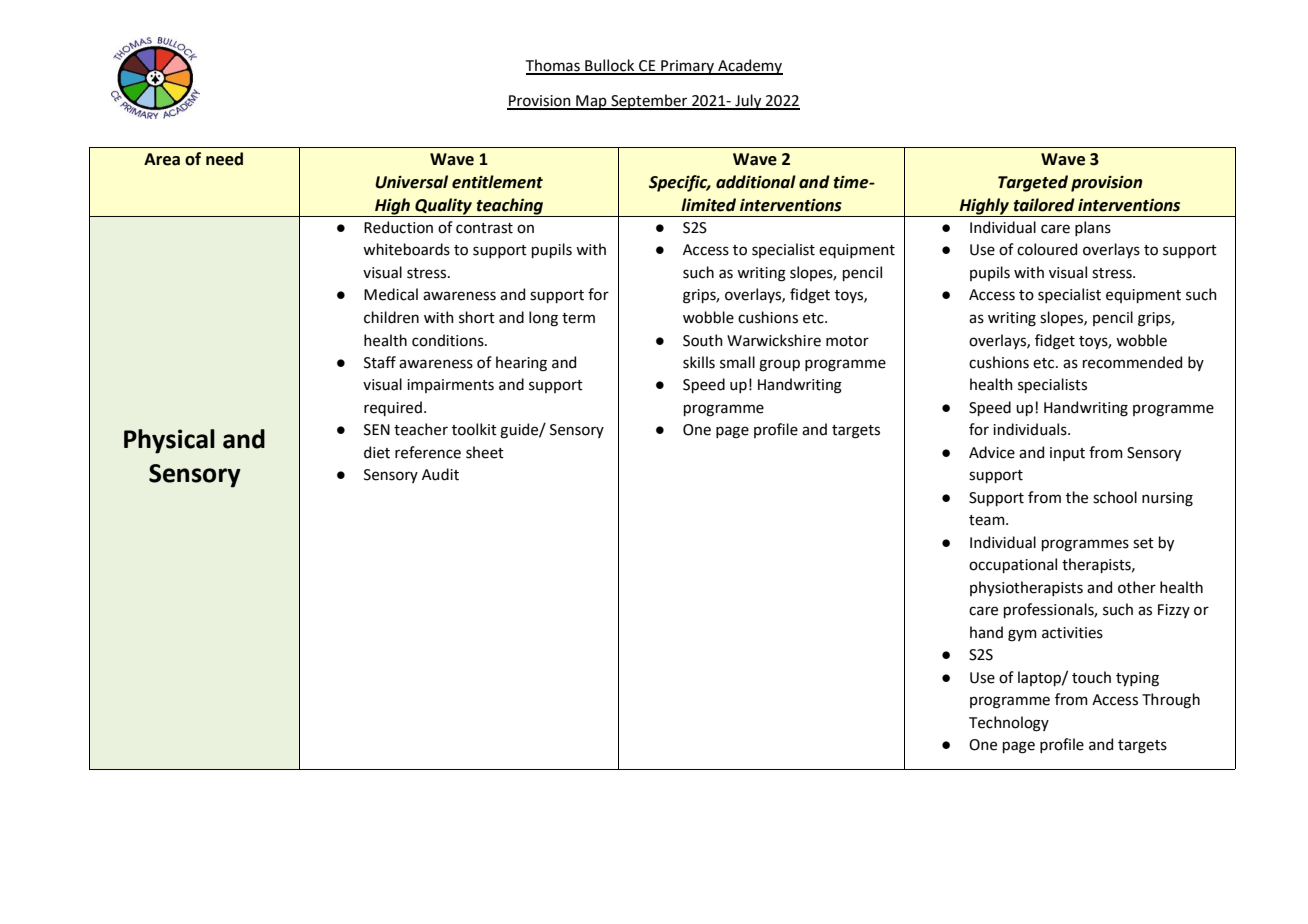 The height and width of the image is (924, 1308). I want to click on Technology, so click(1009, 724).
